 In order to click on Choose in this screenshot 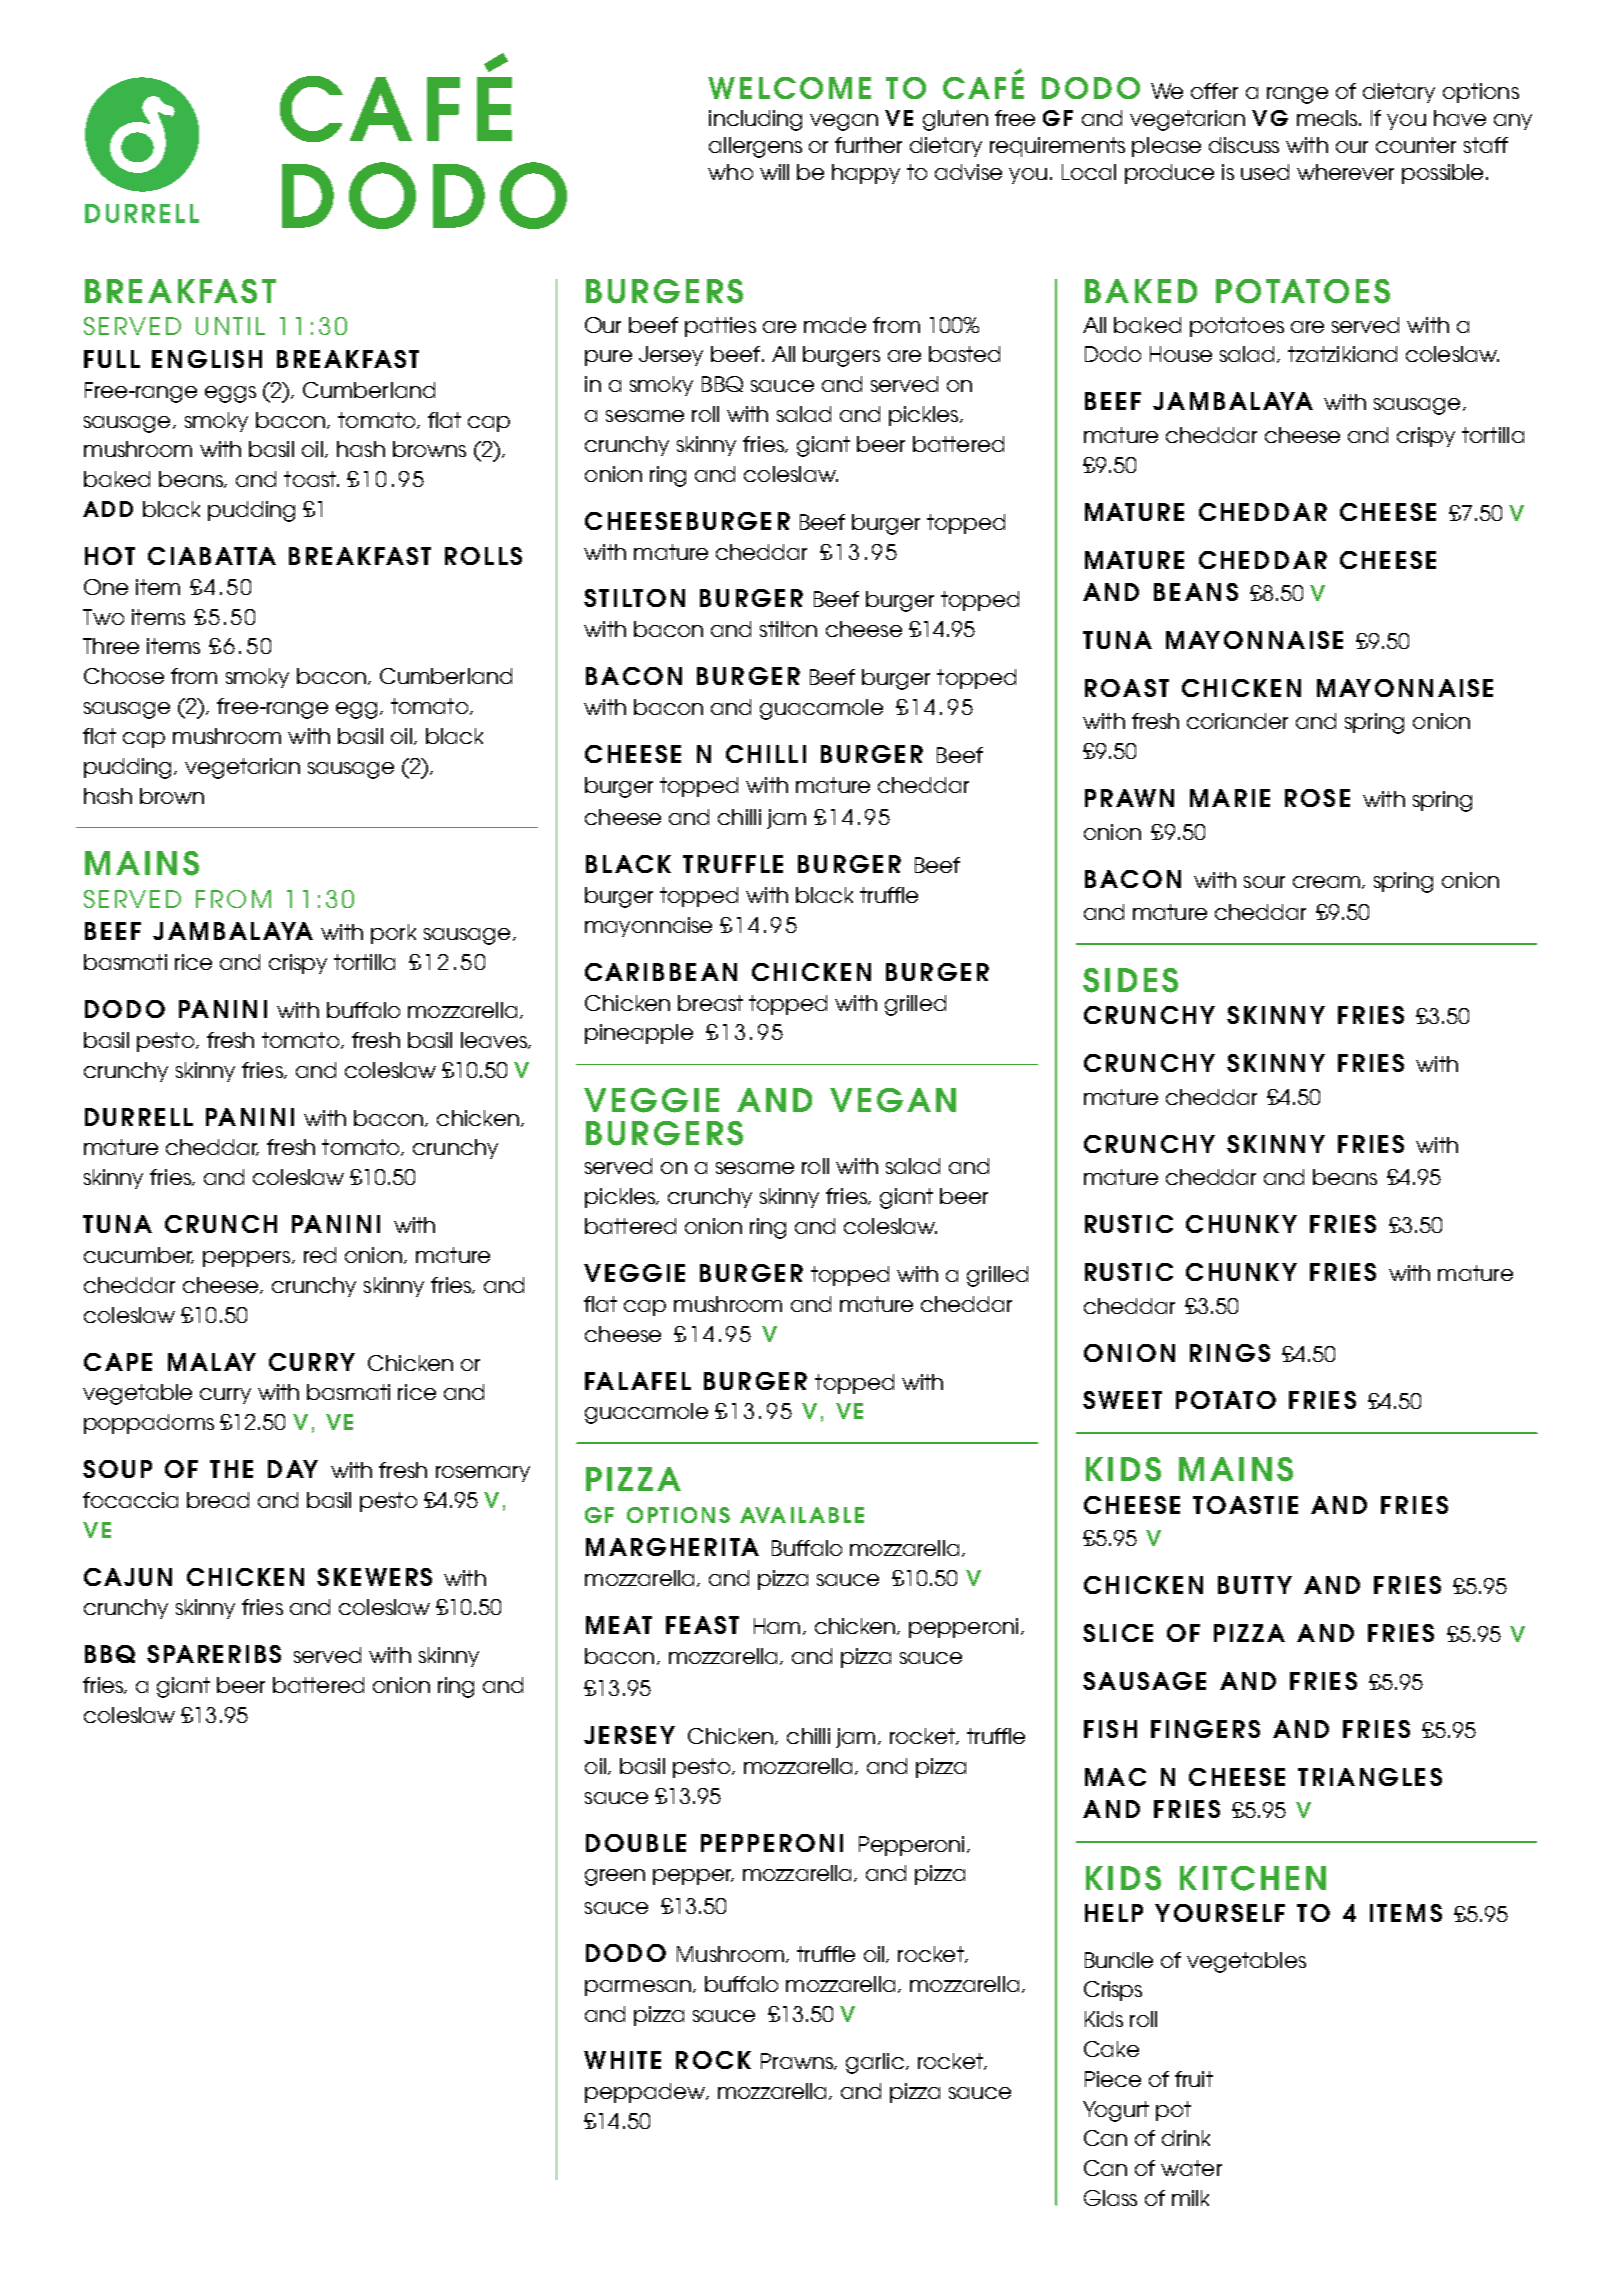, I will do `click(124, 676)`.
